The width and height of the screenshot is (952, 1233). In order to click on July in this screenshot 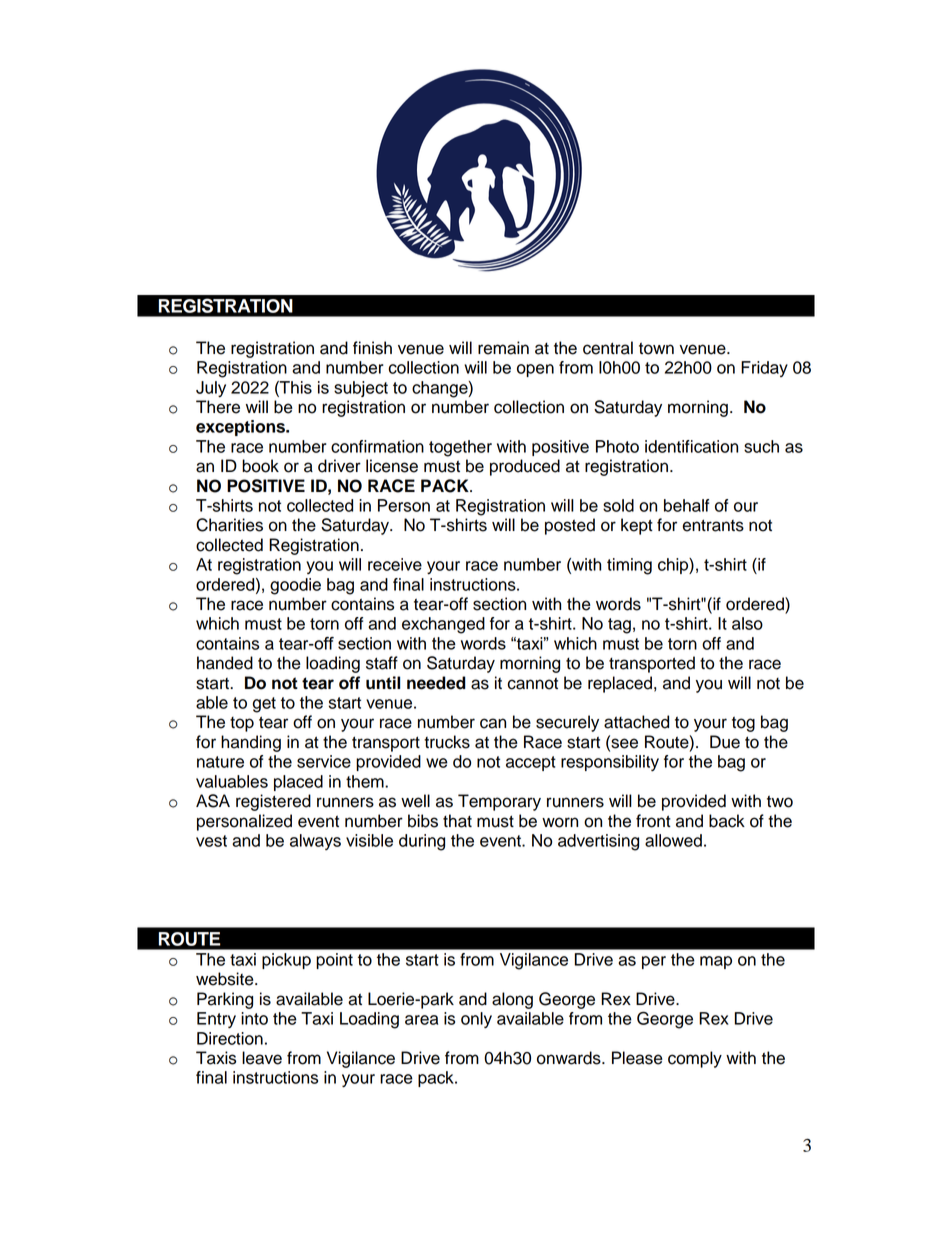, I will do `click(211, 389)`.
